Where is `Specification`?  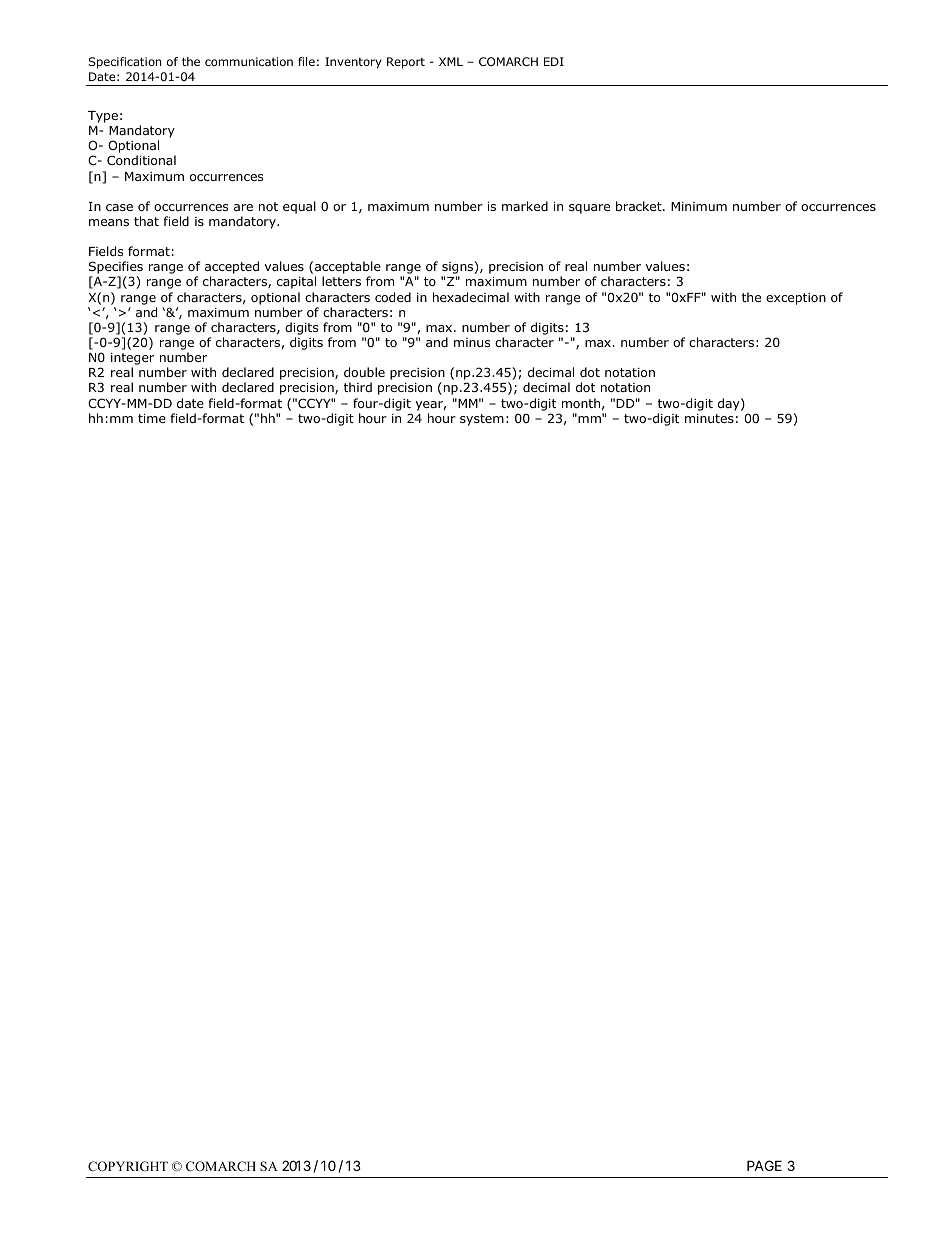 Specification is located at coordinates (124, 63).
